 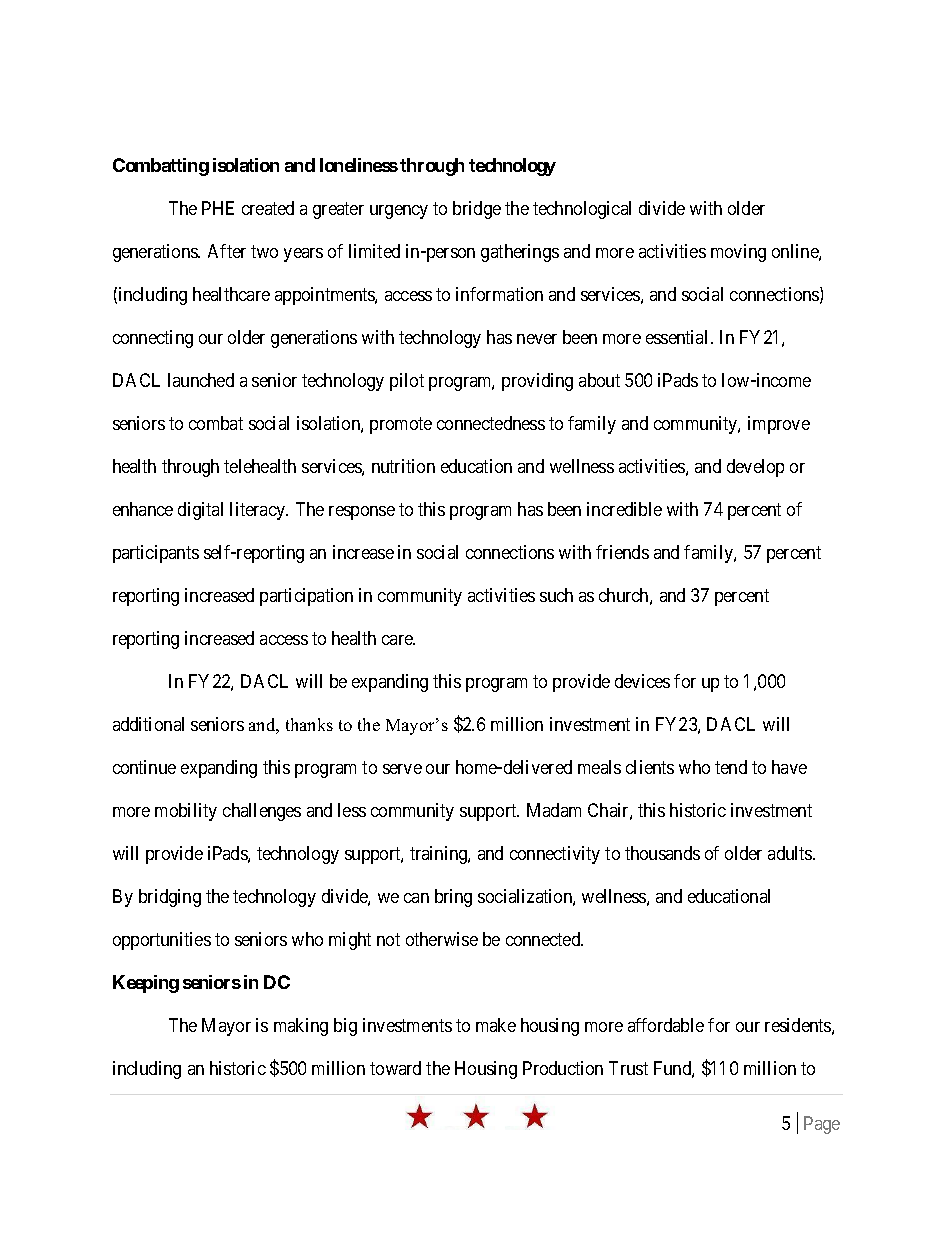 What do you see at coordinates (218, 208) in the page?
I see `PHE` at bounding box center [218, 208].
